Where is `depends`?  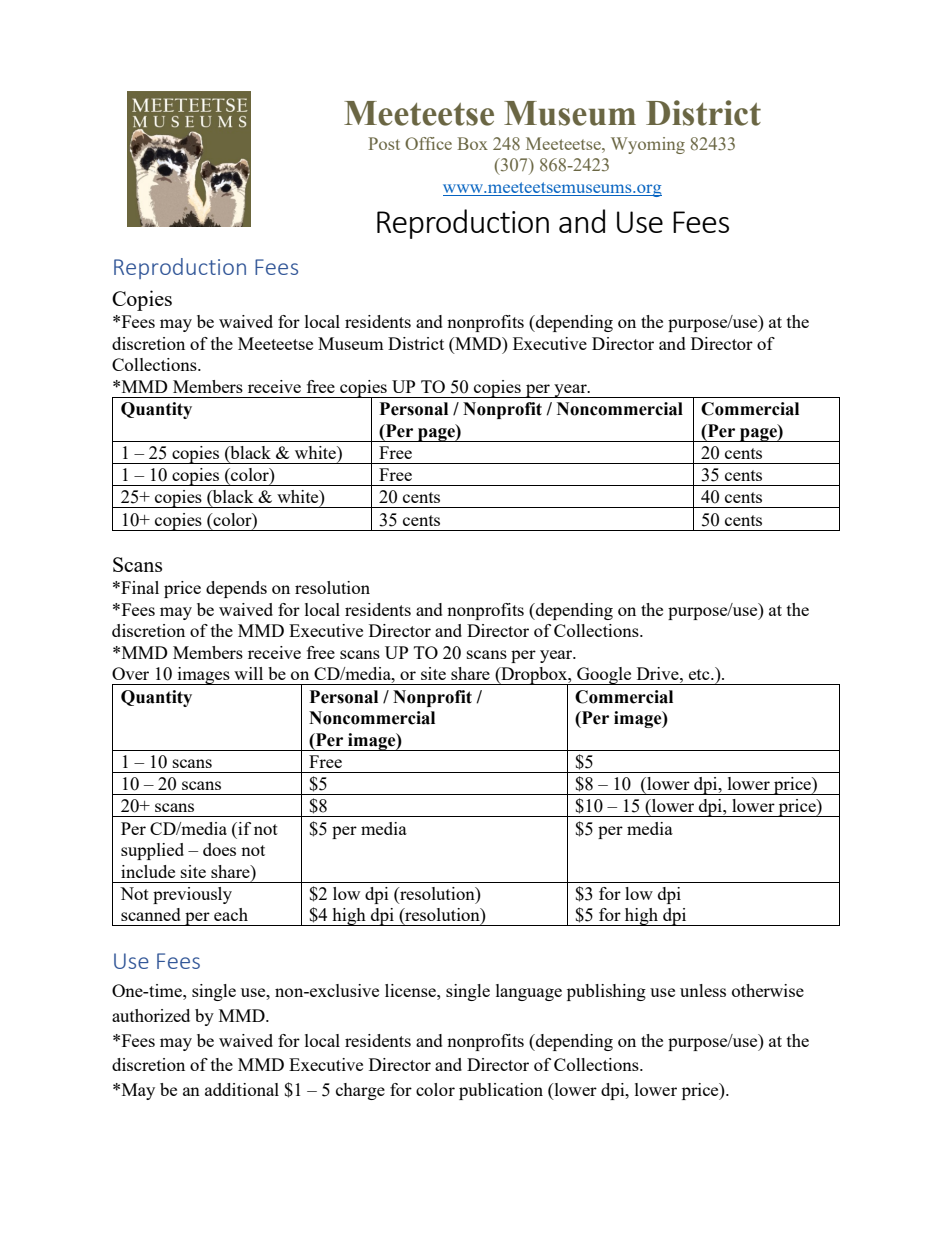 depends is located at coordinates (236, 589).
